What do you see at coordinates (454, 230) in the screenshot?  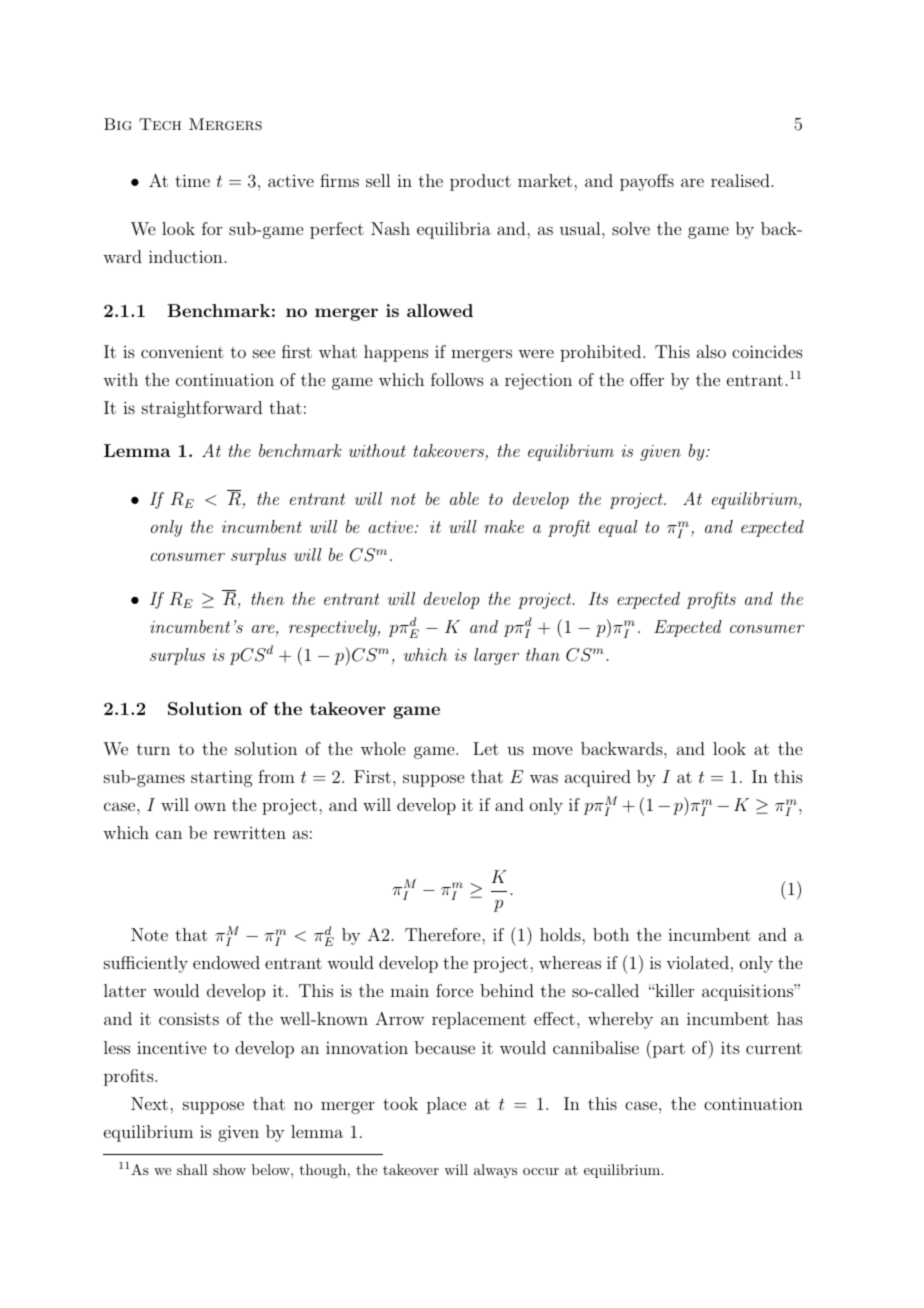 I see `equilibria` at bounding box center [454, 230].
